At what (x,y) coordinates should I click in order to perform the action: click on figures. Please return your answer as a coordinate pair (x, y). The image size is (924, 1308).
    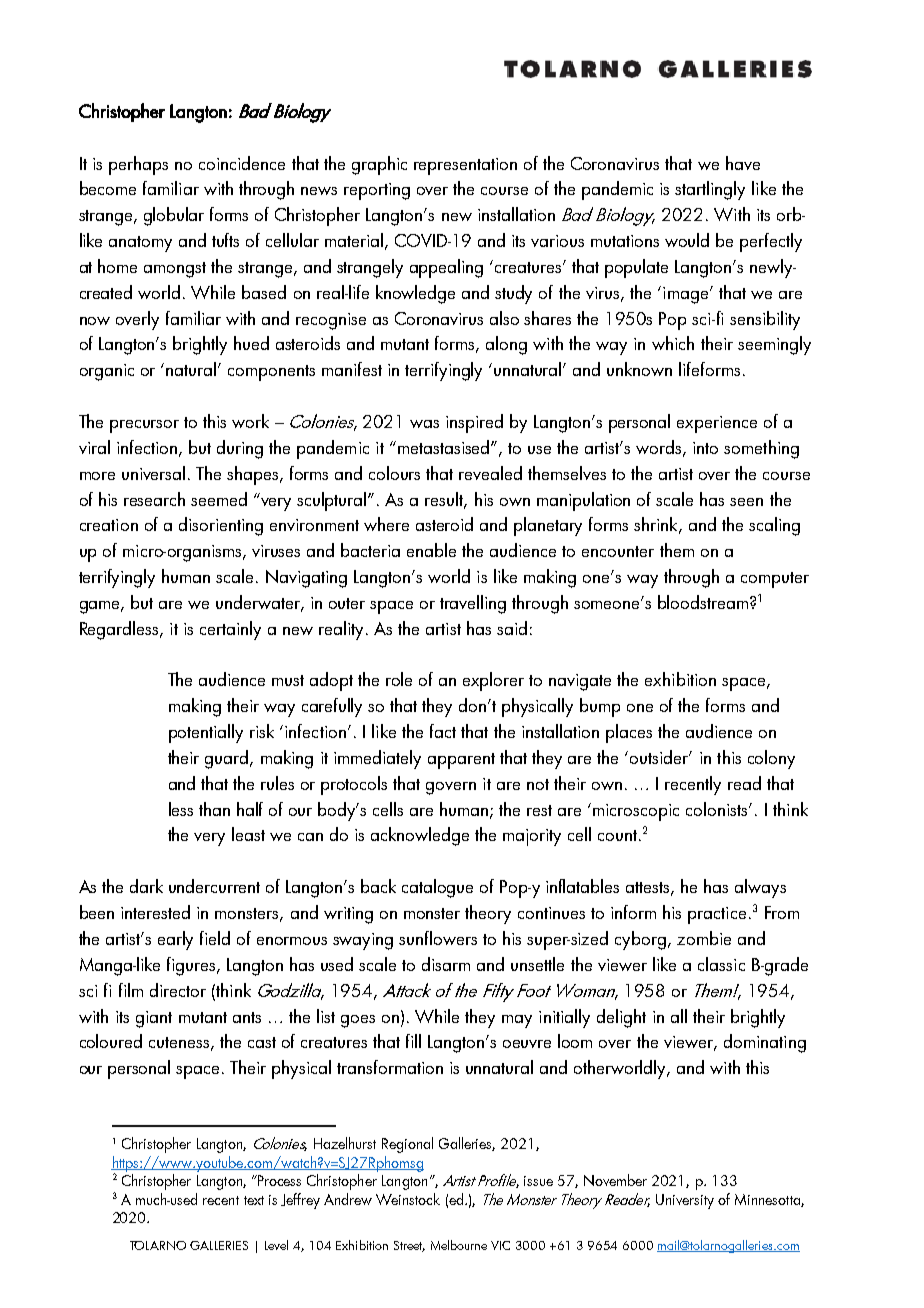
    Looking at the image, I should click on (192, 966).
